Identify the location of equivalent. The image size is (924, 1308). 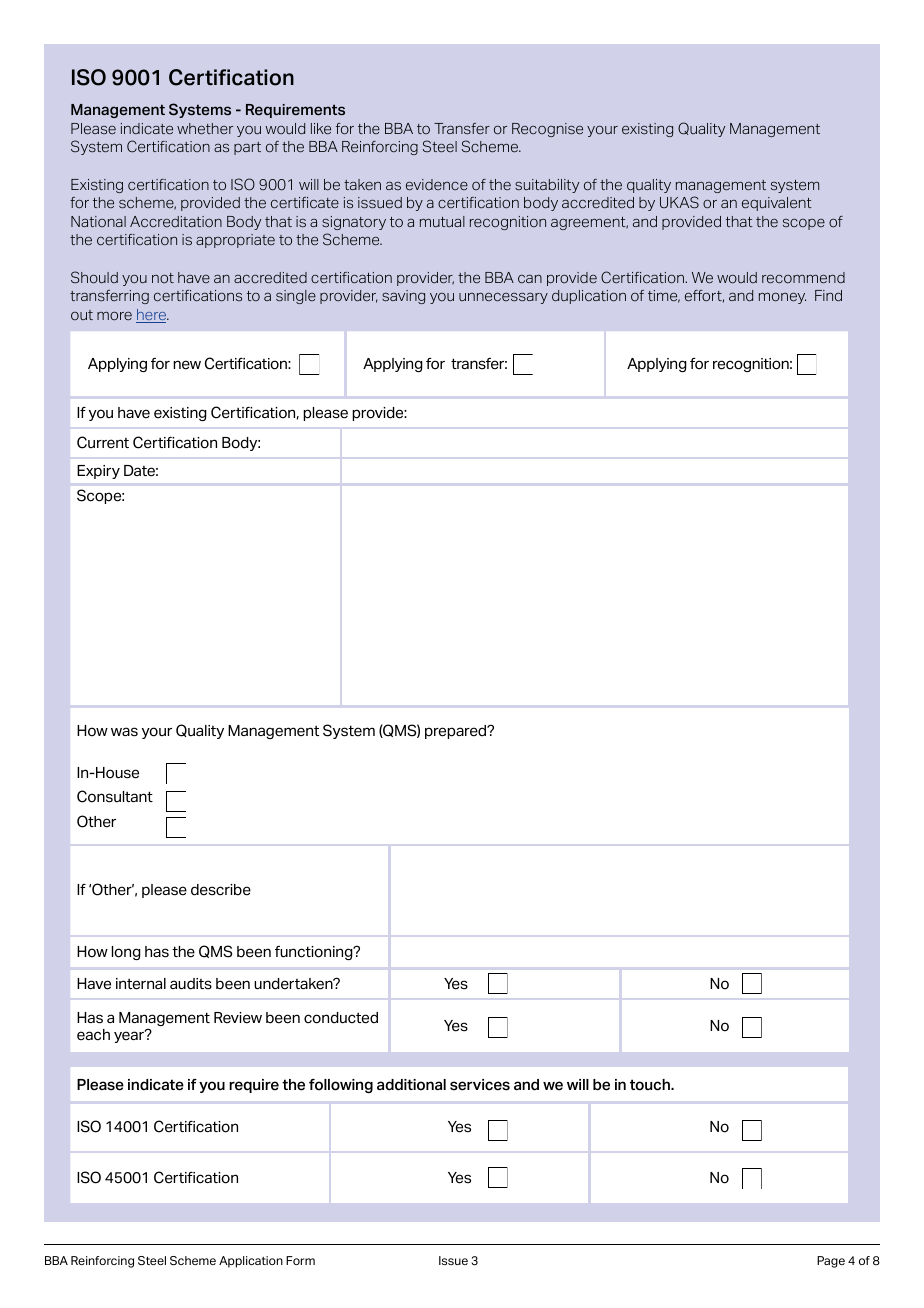
(777, 204).
